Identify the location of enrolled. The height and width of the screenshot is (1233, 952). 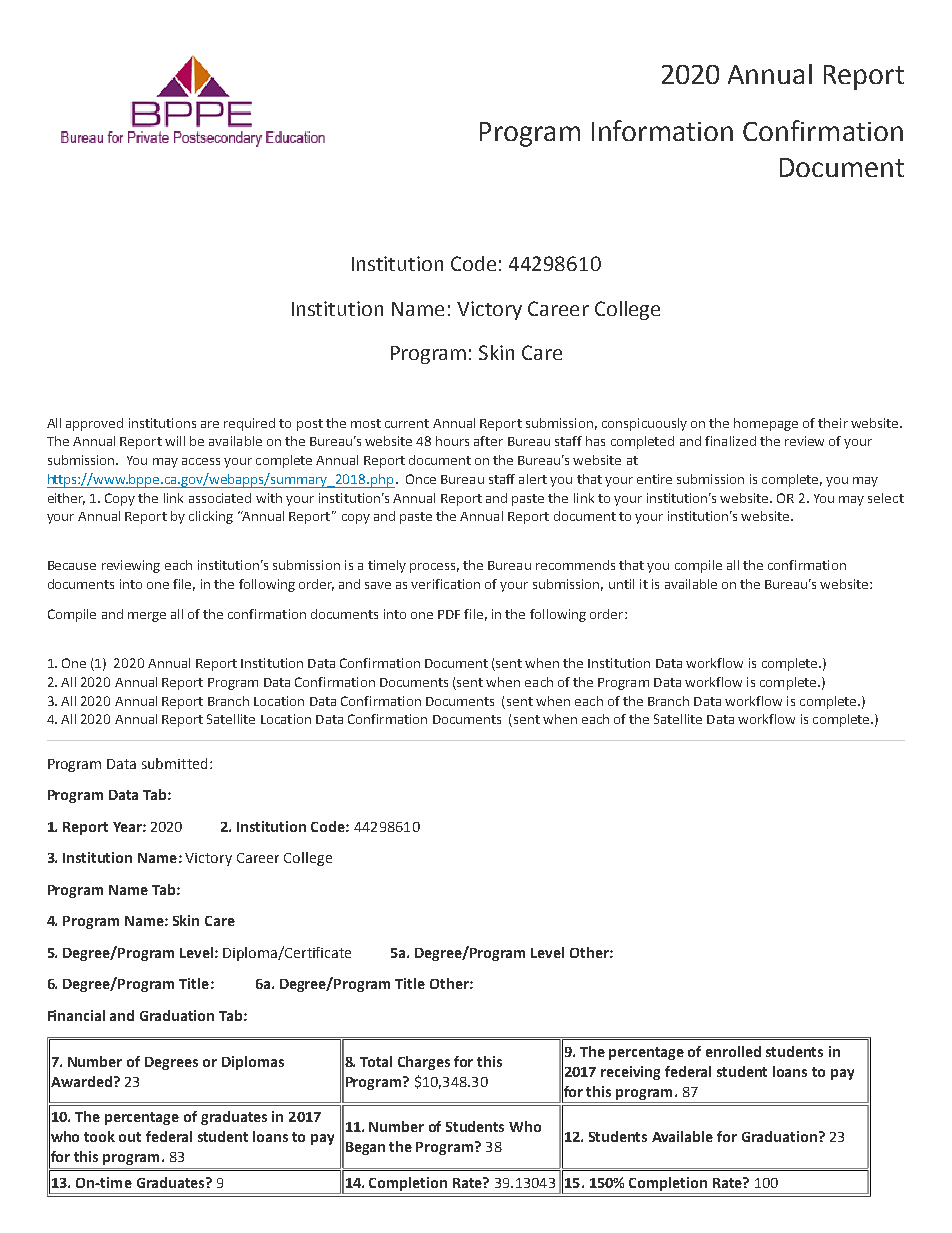
(733, 1051).
